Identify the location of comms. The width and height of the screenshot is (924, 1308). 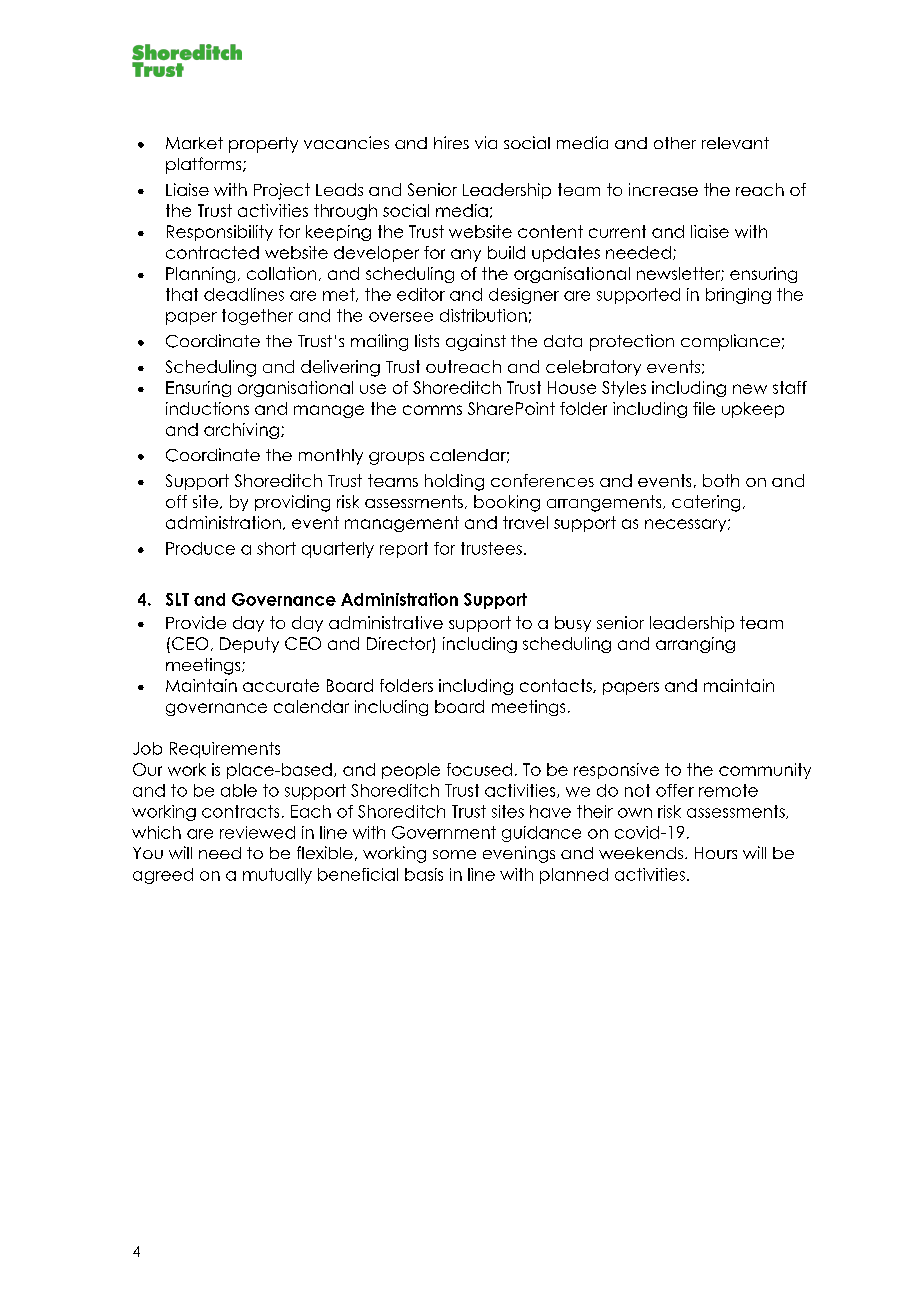
(432, 410).
